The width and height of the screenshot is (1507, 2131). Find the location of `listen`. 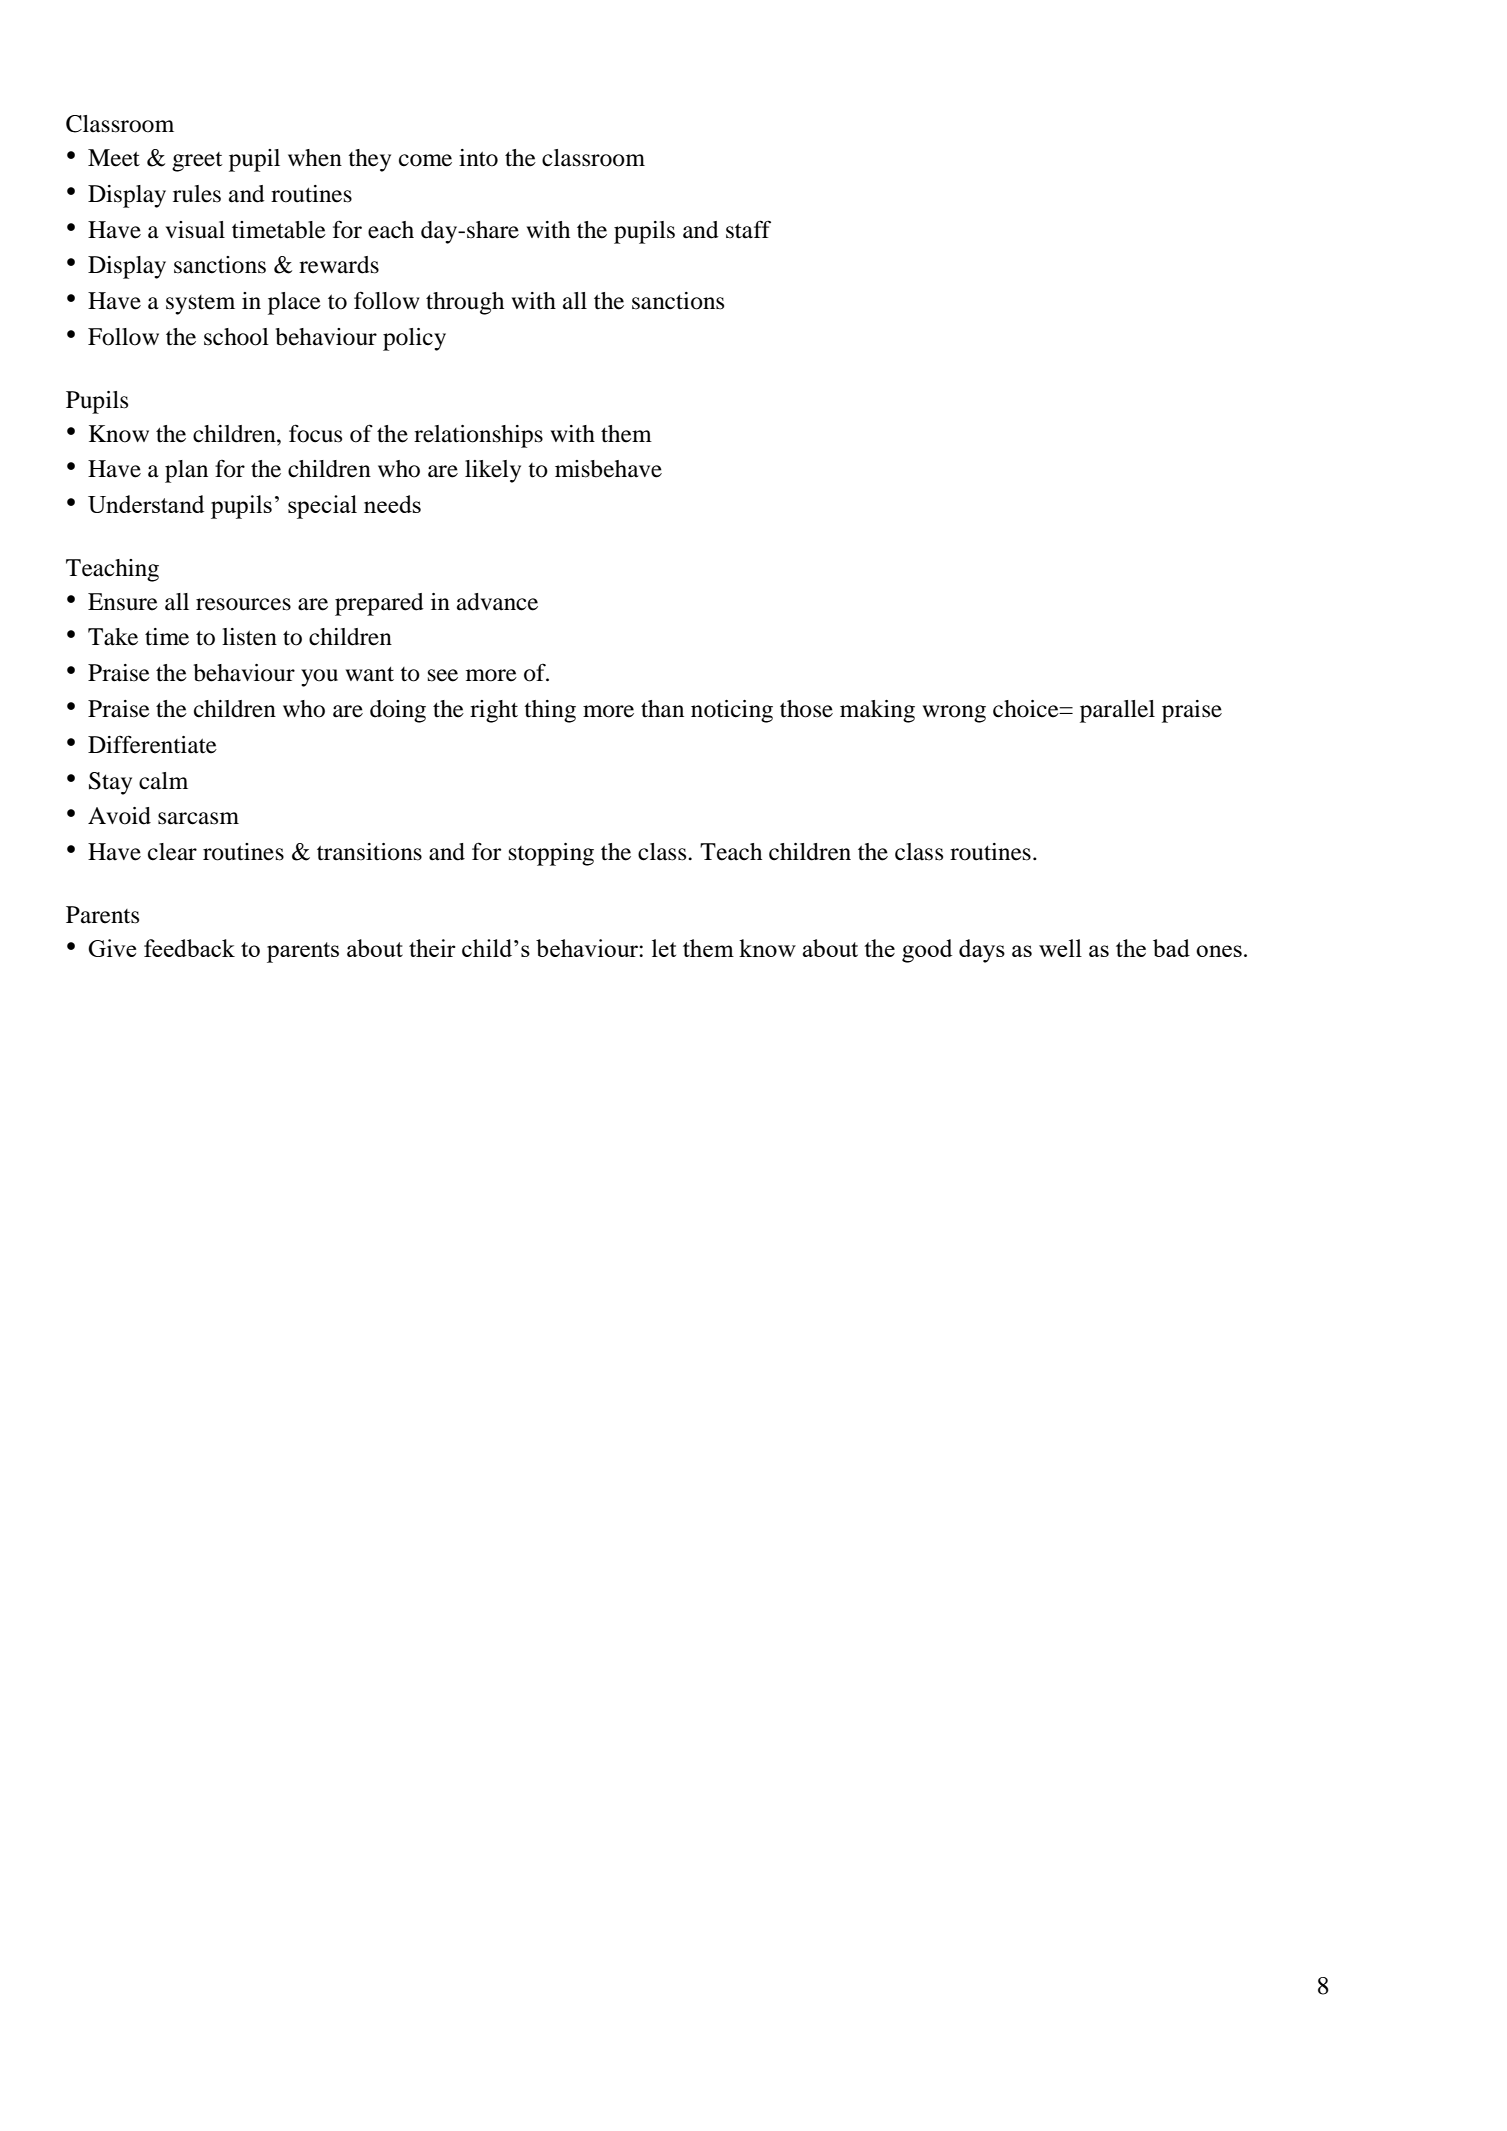

listen is located at coordinates (249, 637).
